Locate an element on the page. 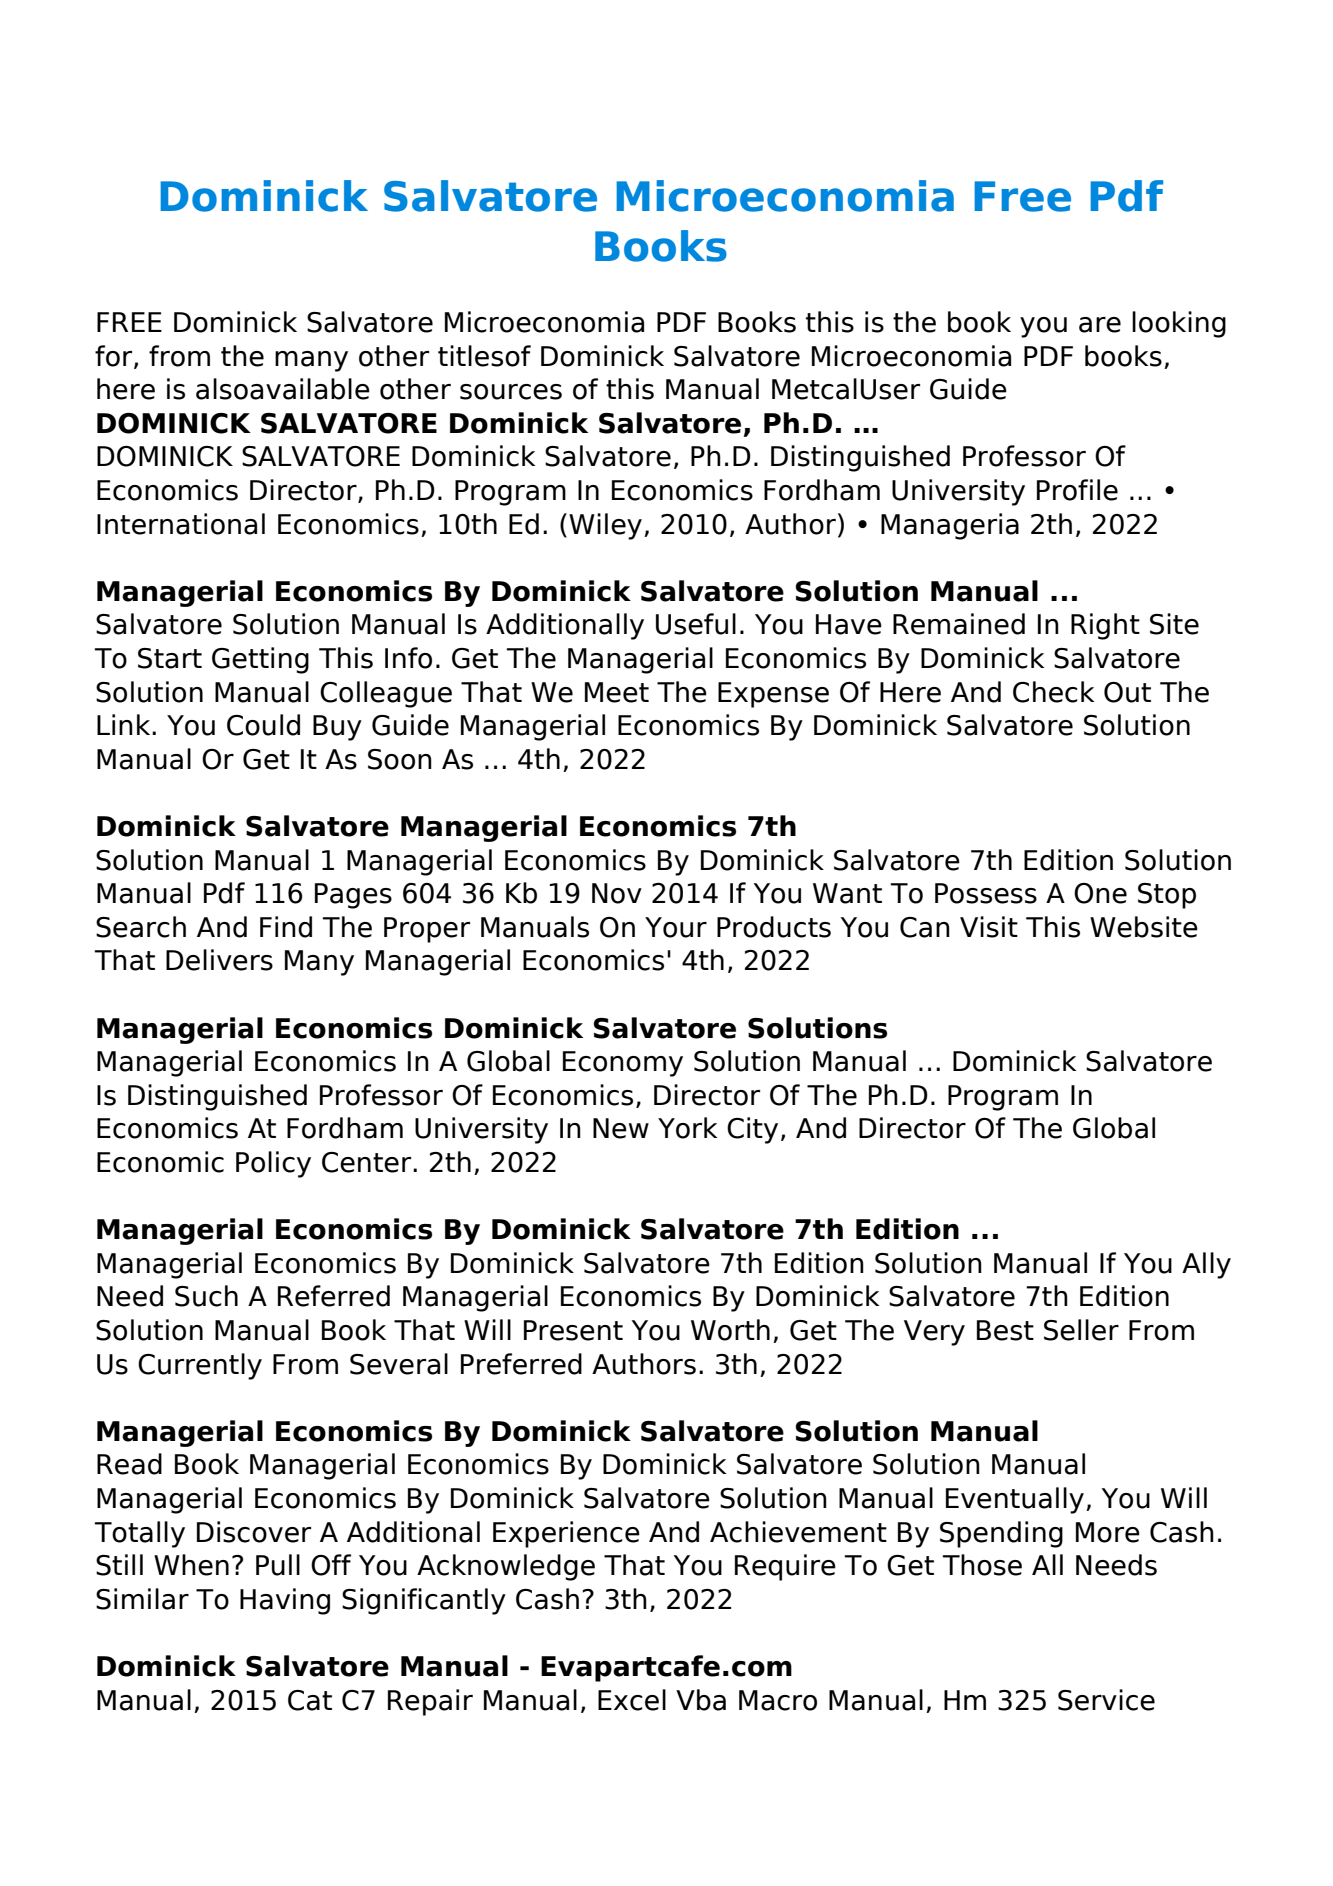 The image size is (1333, 1886). Visit is located at coordinates (989, 927).
